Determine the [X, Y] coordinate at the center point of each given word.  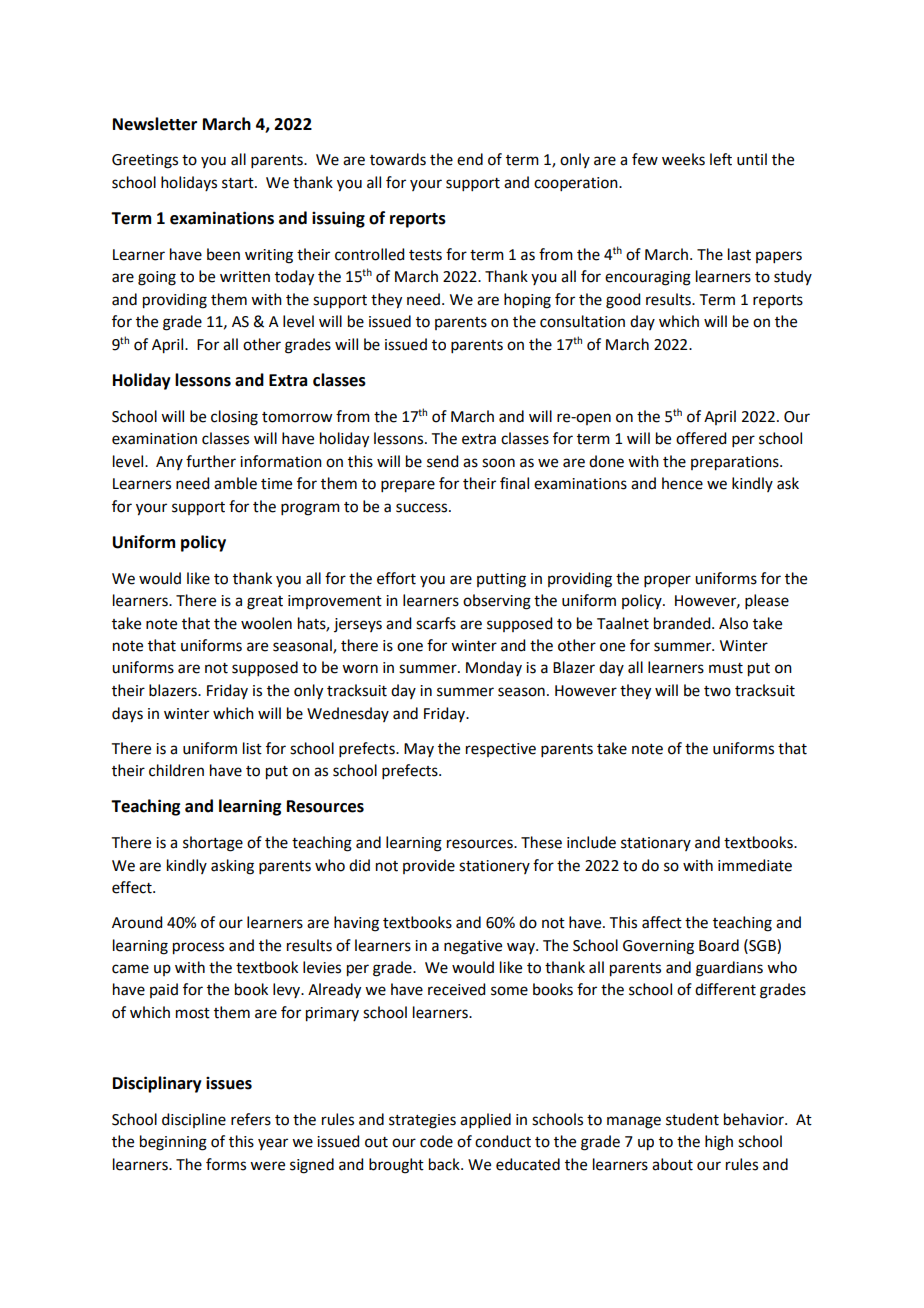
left [721, 159]
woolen [266, 623]
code [436, 1141]
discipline [194, 1120]
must [726, 668]
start [239, 183]
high [719, 1143]
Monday [494, 668]
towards [398, 159]
